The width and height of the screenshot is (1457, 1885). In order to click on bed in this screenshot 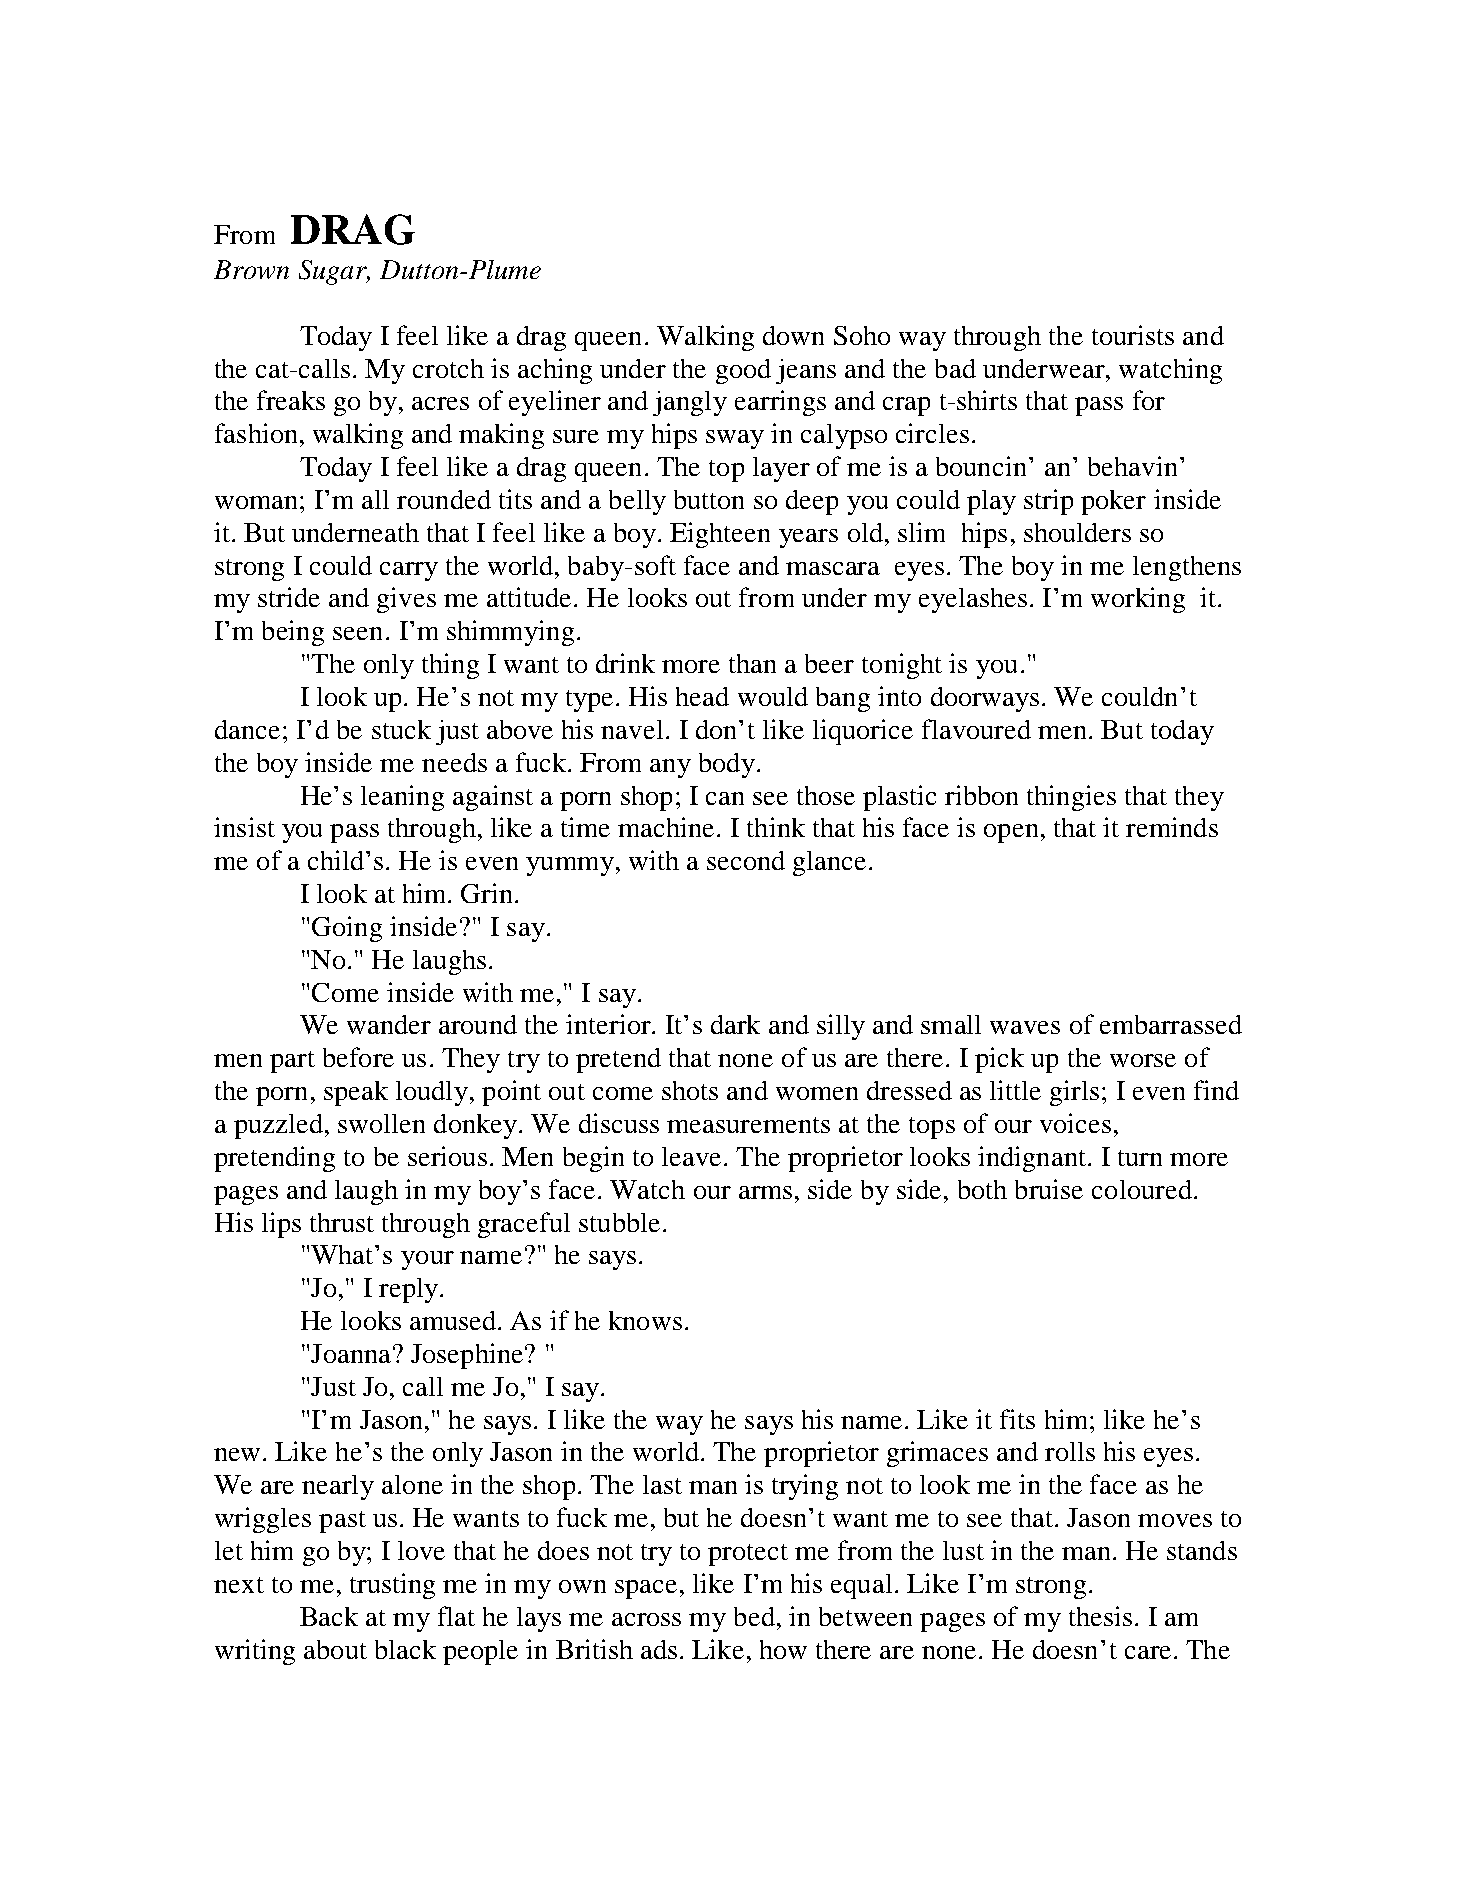, I will do `click(756, 1616)`.
